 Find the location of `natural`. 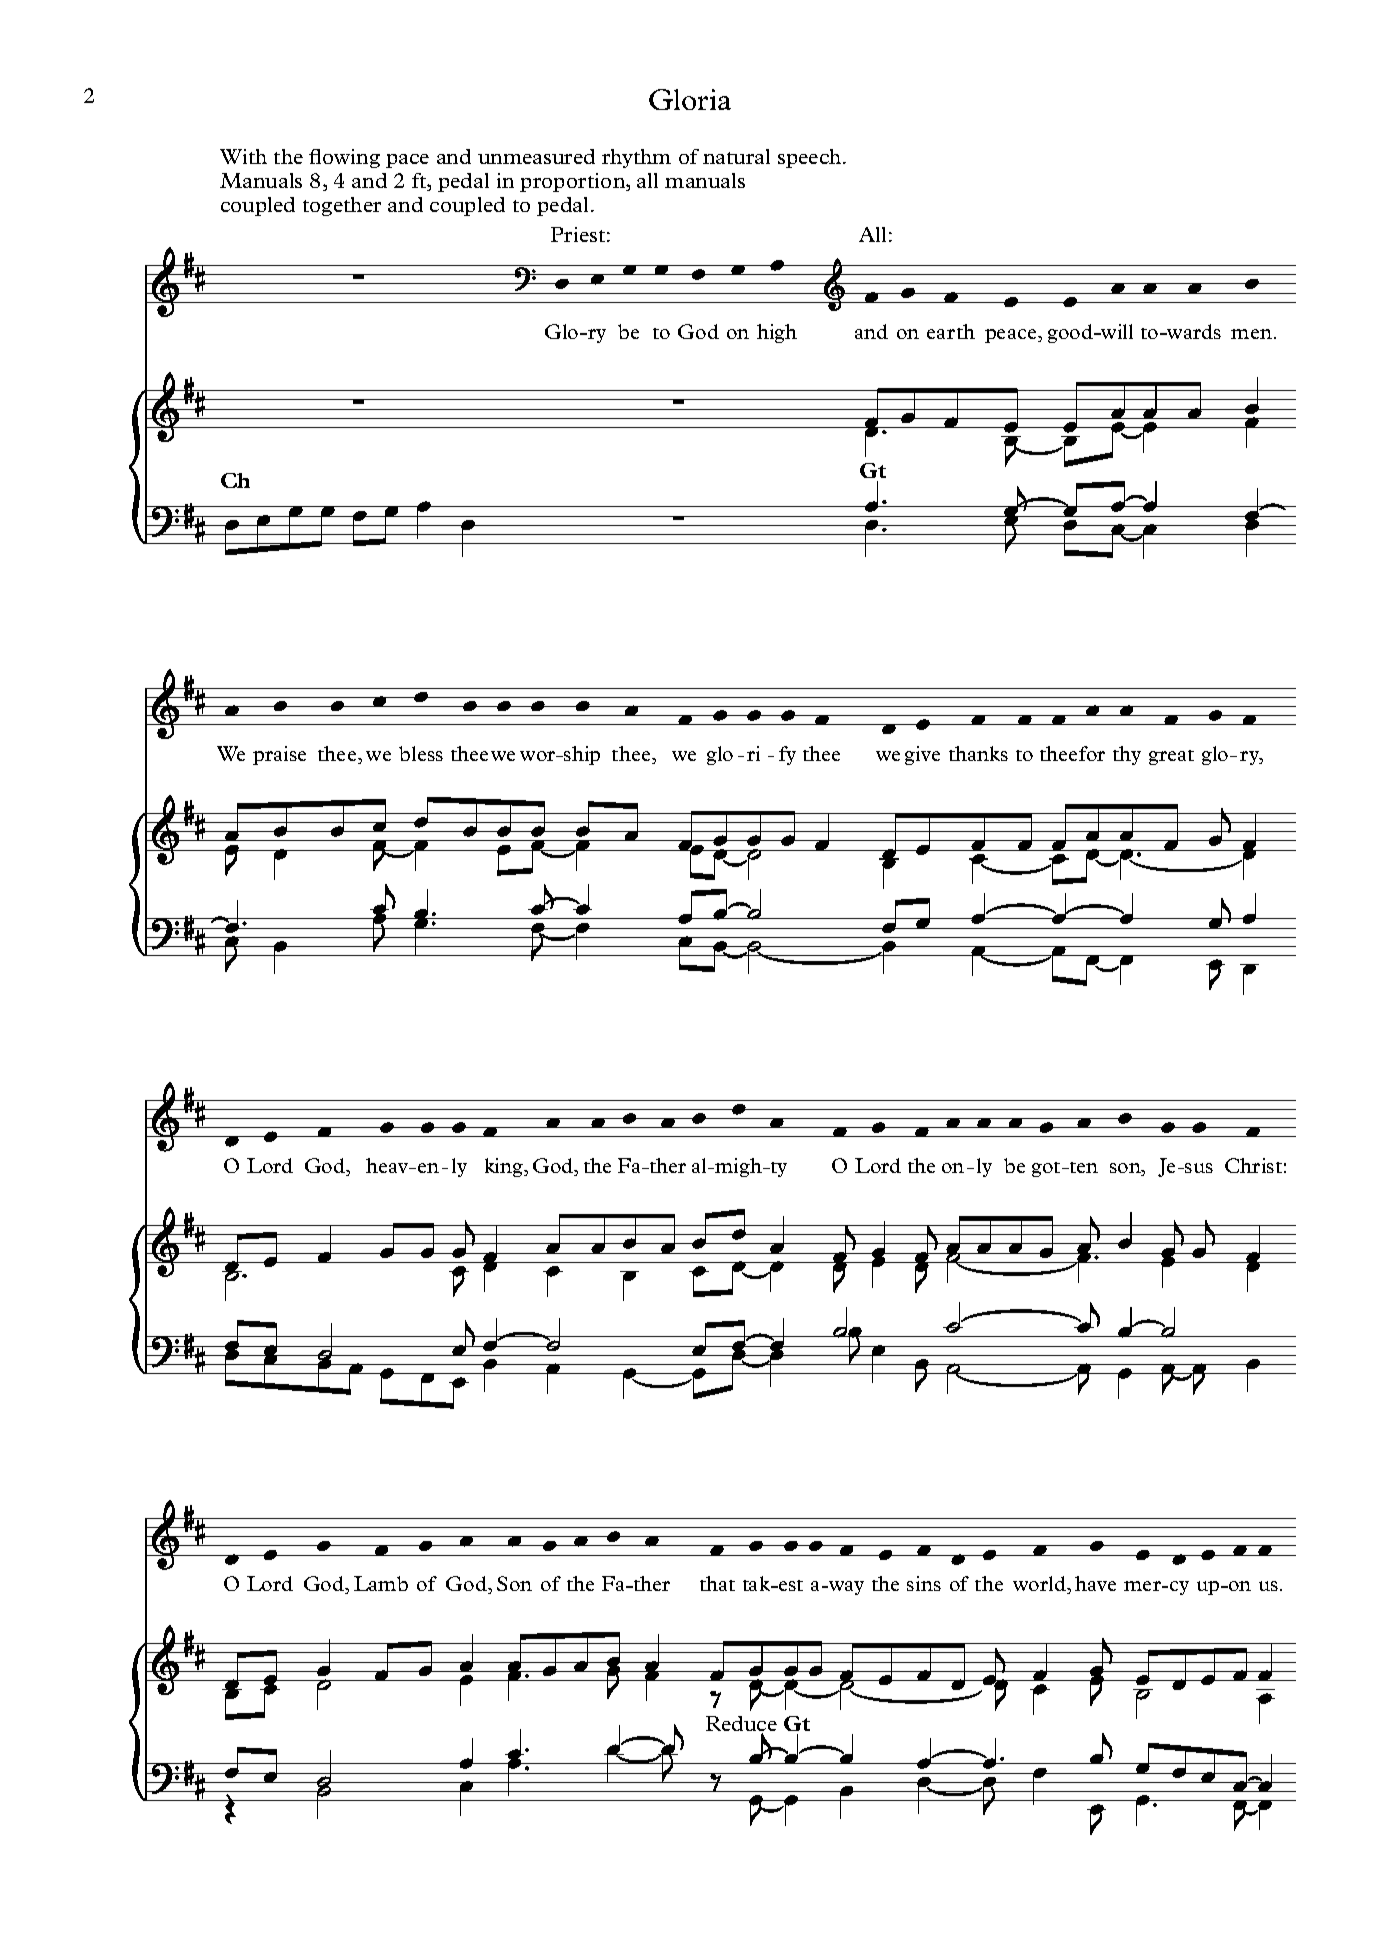

natural is located at coordinates (736, 156).
